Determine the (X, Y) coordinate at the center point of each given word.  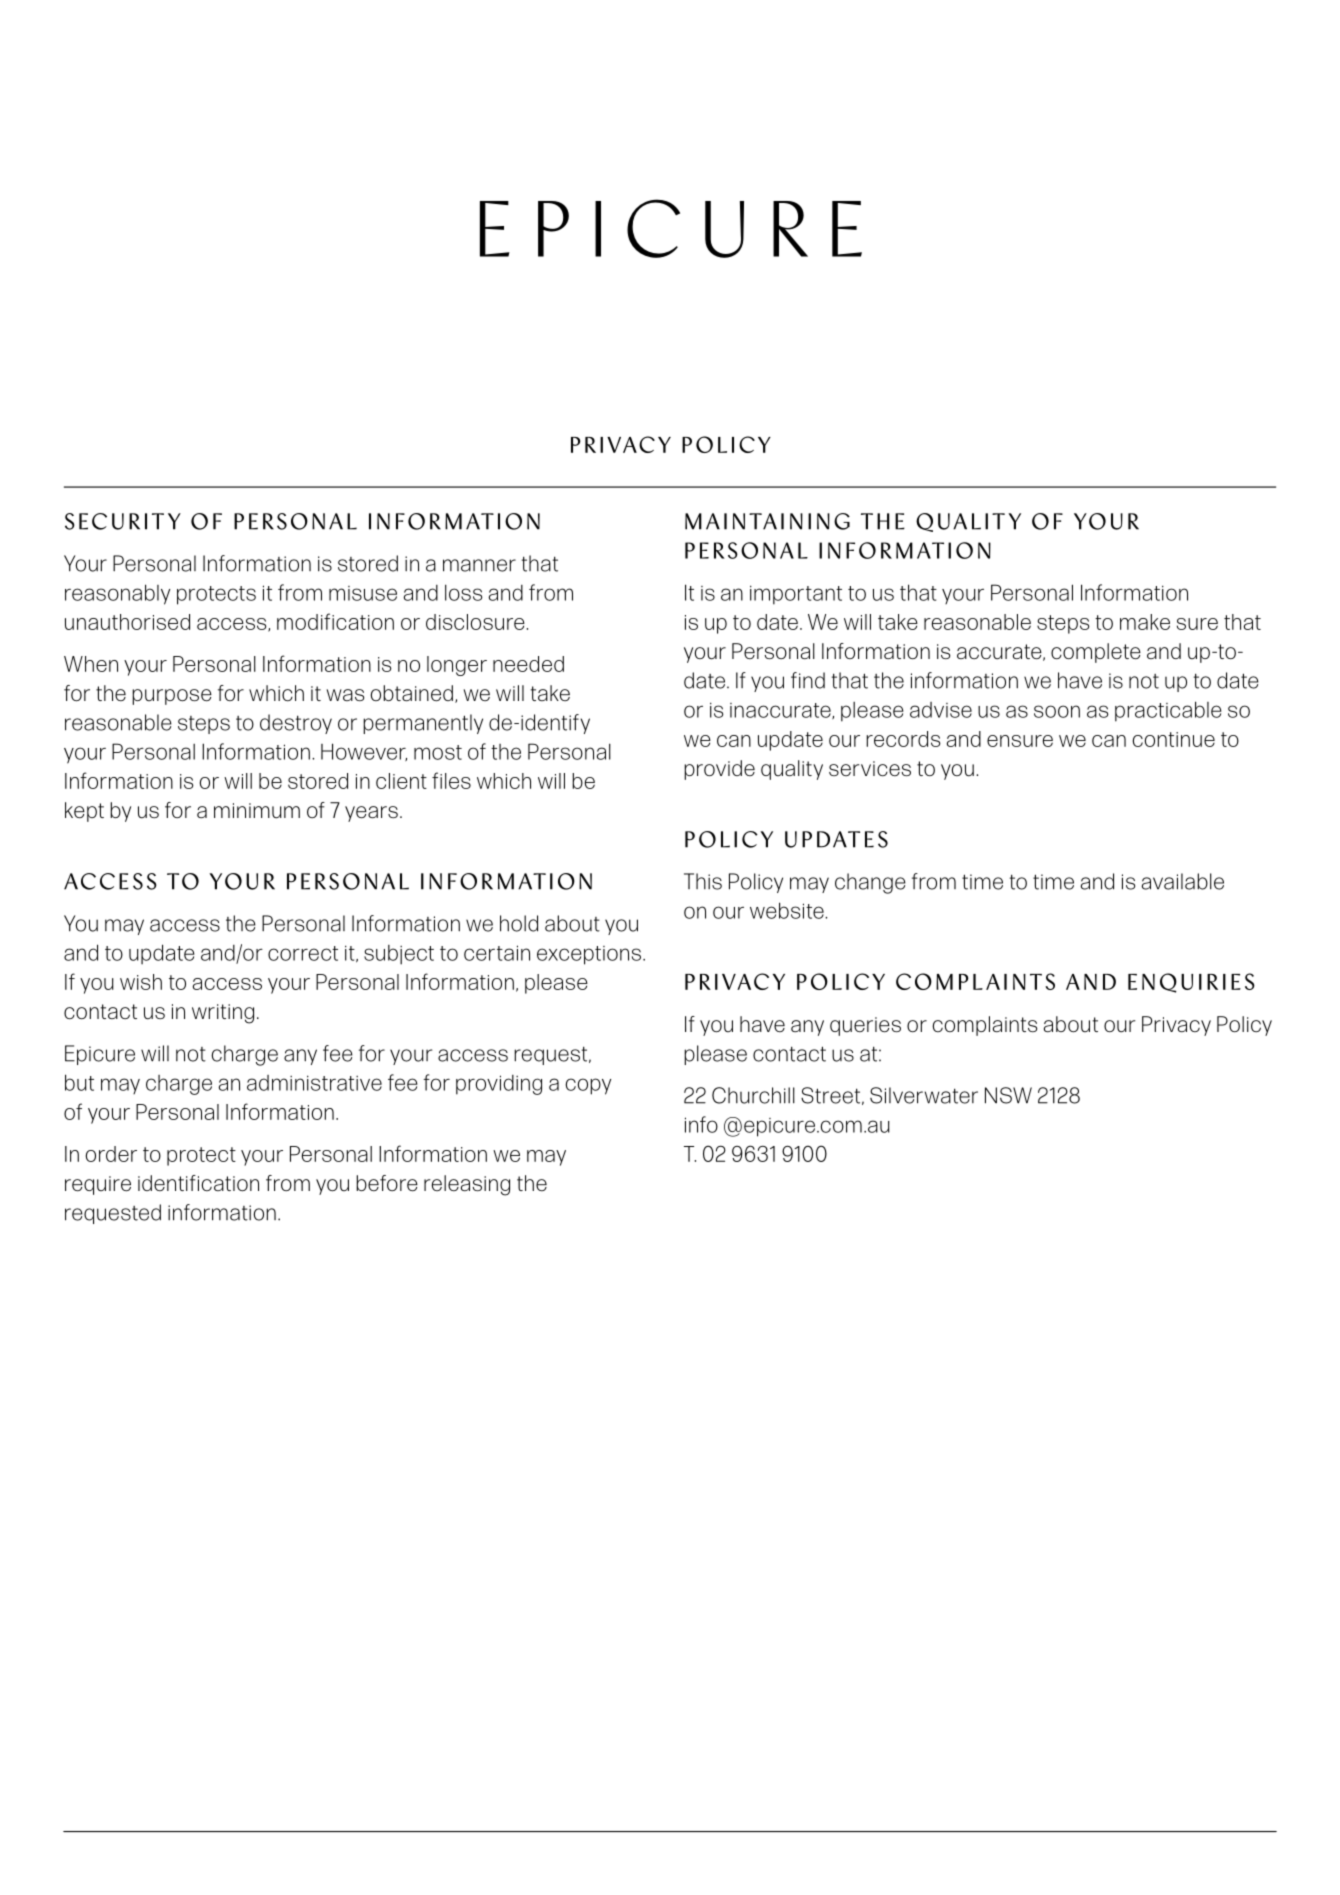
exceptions (590, 955)
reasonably (117, 594)
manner (479, 565)
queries (865, 1026)
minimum (257, 811)
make (1145, 622)
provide (719, 770)
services (870, 769)
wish (141, 982)
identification (198, 1183)
